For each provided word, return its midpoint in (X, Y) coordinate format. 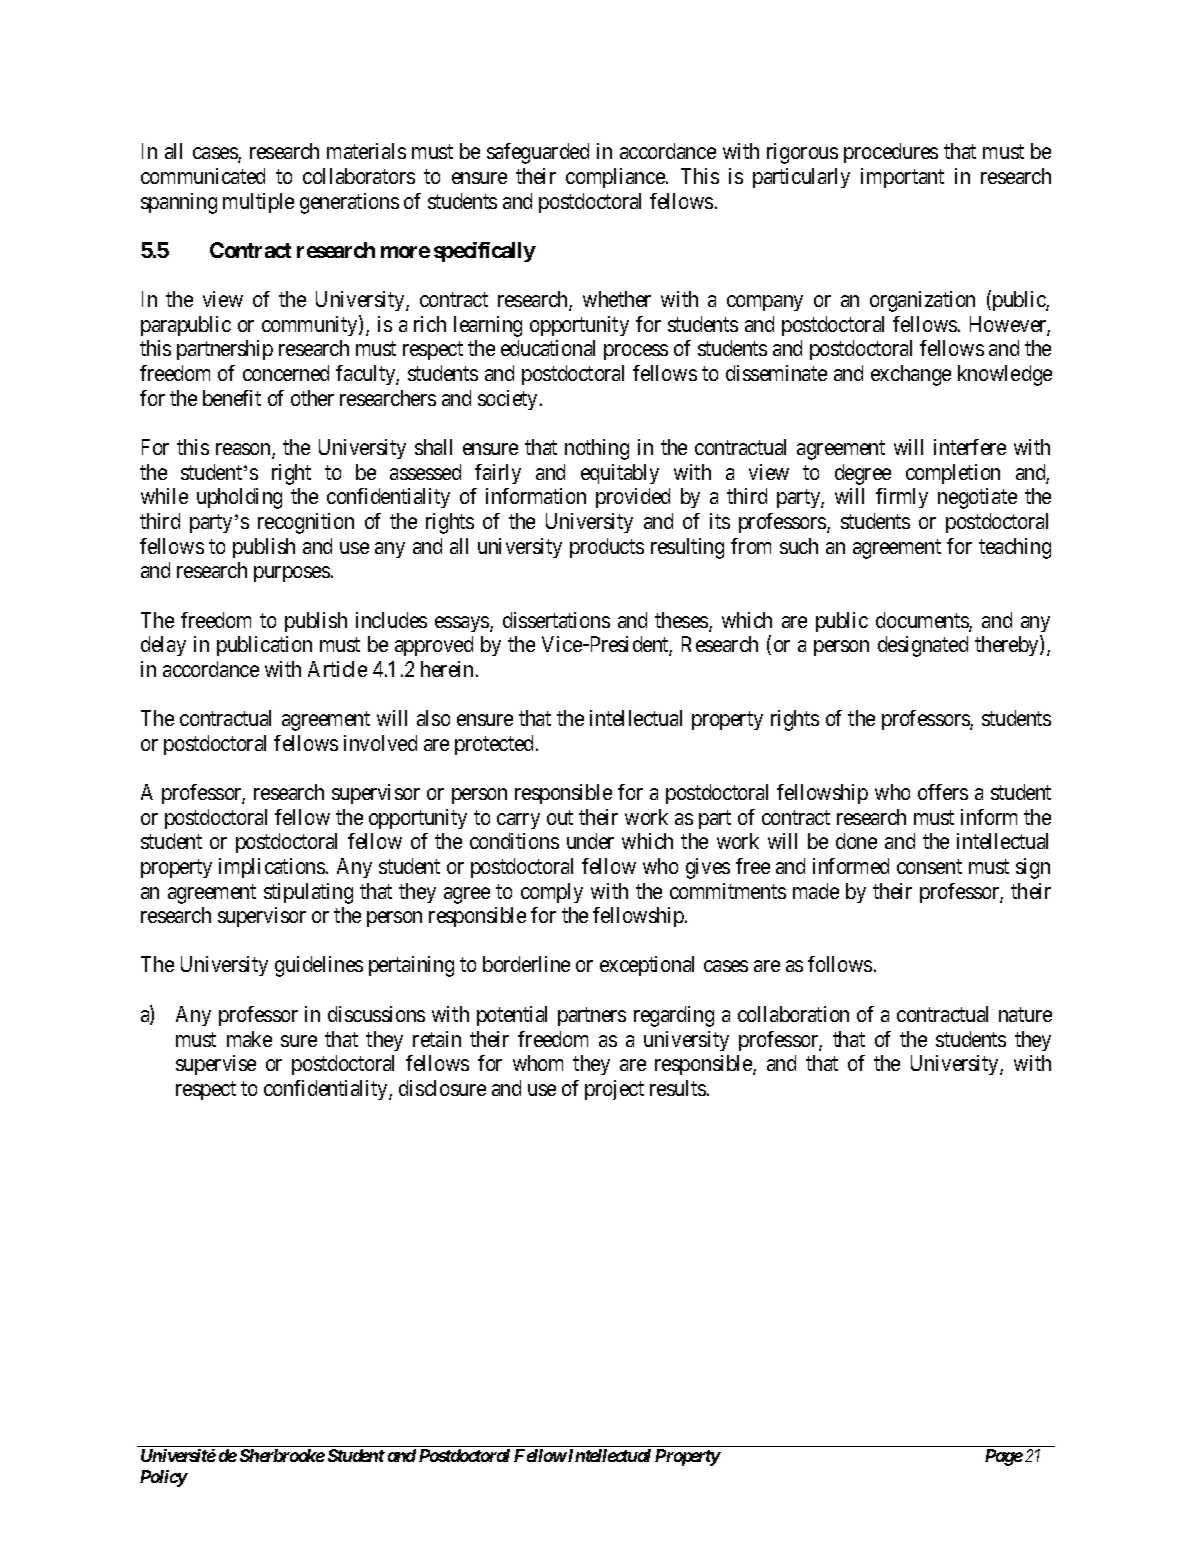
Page (1004, 1457)
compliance (616, 178)
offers (943, 792)
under (590, 841)
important (902, 178)
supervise (216, 1065)
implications (272, 868)
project (614, 1090)
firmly (902, 498)
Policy (163, 1478)
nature (1025, 1014)
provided (633, 498)
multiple (258, 203)
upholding (239, 498)
